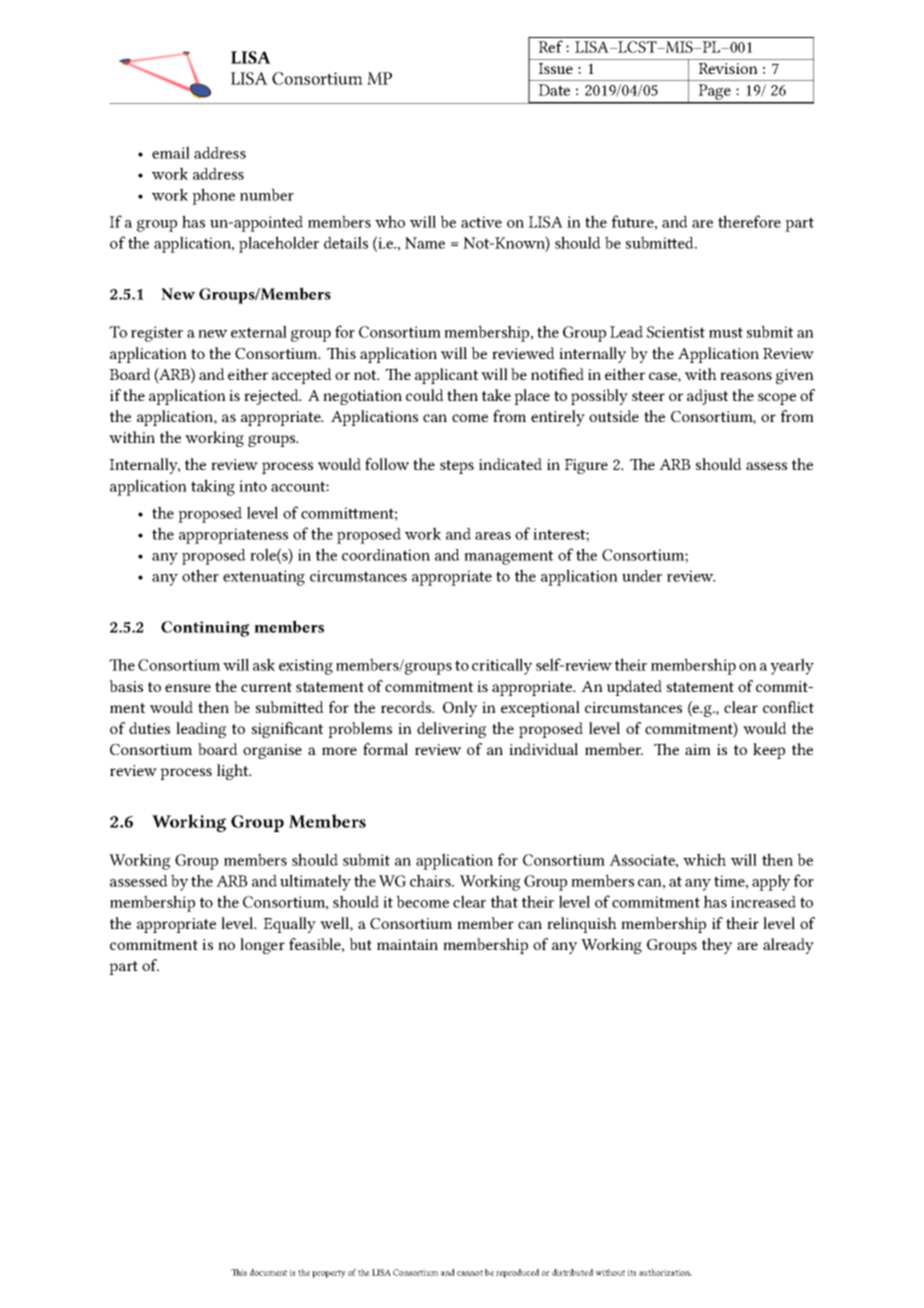  Describe the element at coordinates (555, 68) in the screenshot. I see `Issue` at that location.
